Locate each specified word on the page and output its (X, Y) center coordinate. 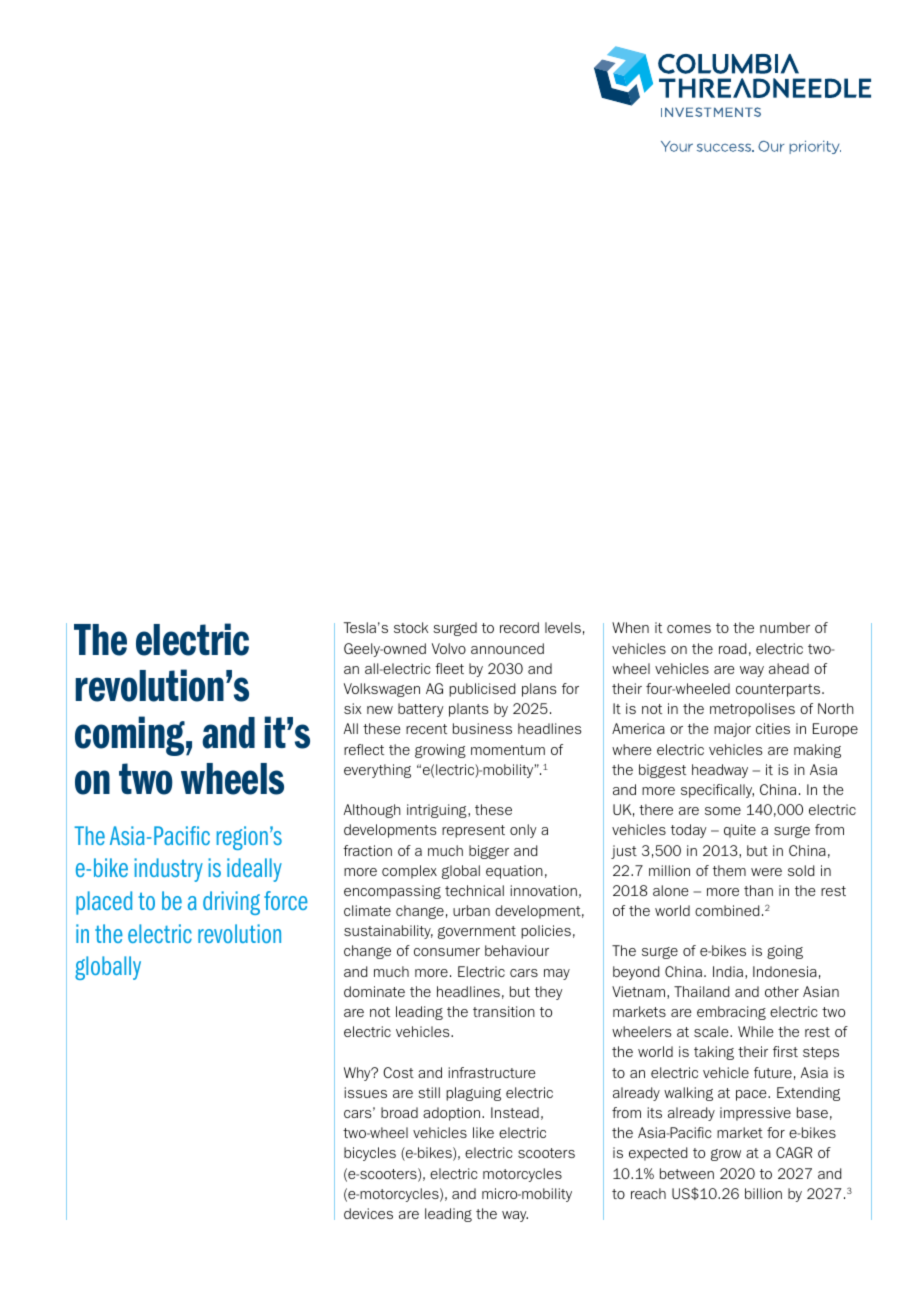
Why (358, 1074)
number (785, 627)
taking (714, 1053)
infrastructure (492, 1072)
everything (377, 771)
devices (368, 1213)
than (758, 890)
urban (471, 910)
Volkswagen (382, 690)
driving (231, 903)
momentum (508, 750)
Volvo (449, 648)
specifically (717, 791)
